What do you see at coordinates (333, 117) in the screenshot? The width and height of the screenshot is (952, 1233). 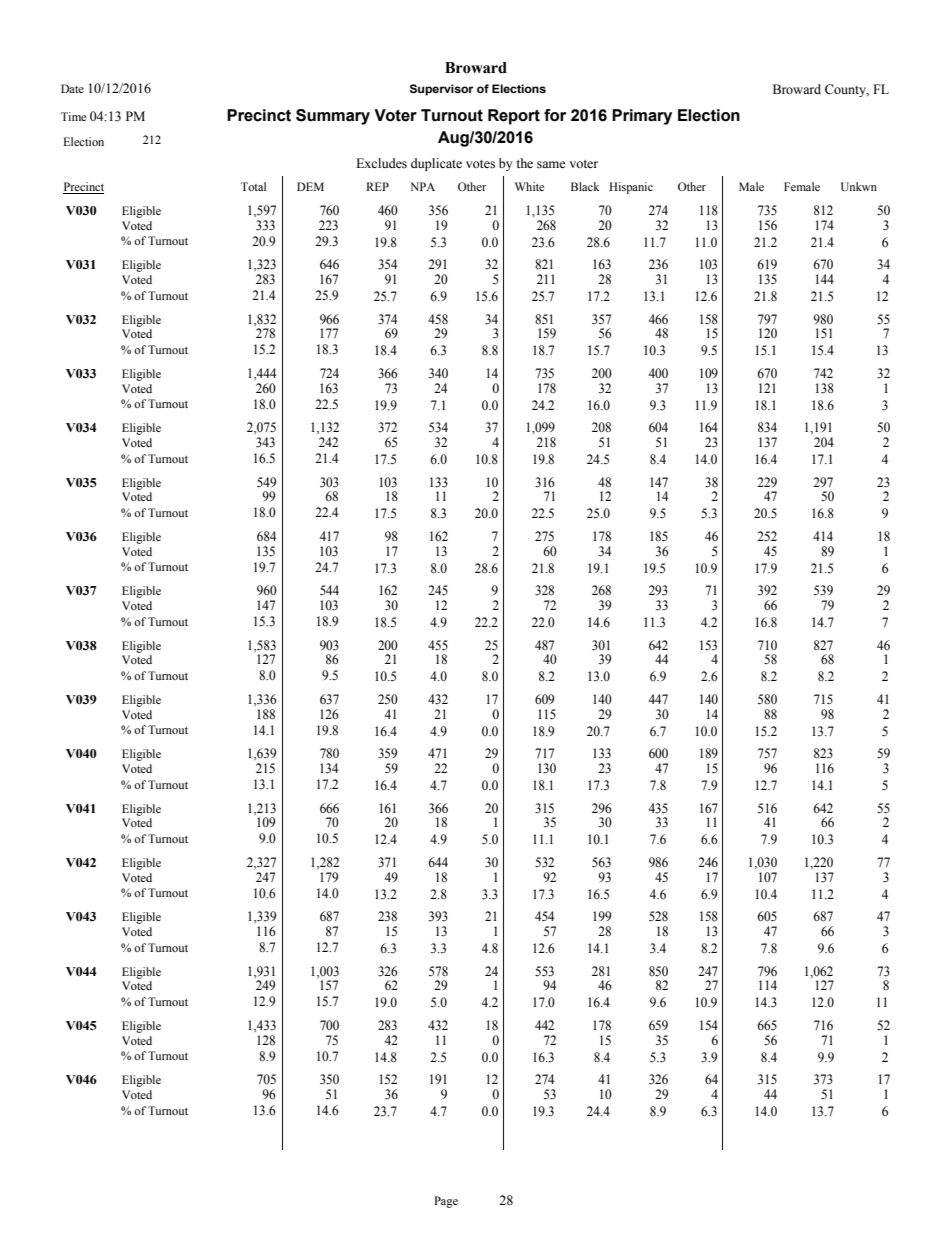 I see `Summary` at bounding box center [333, 117].
